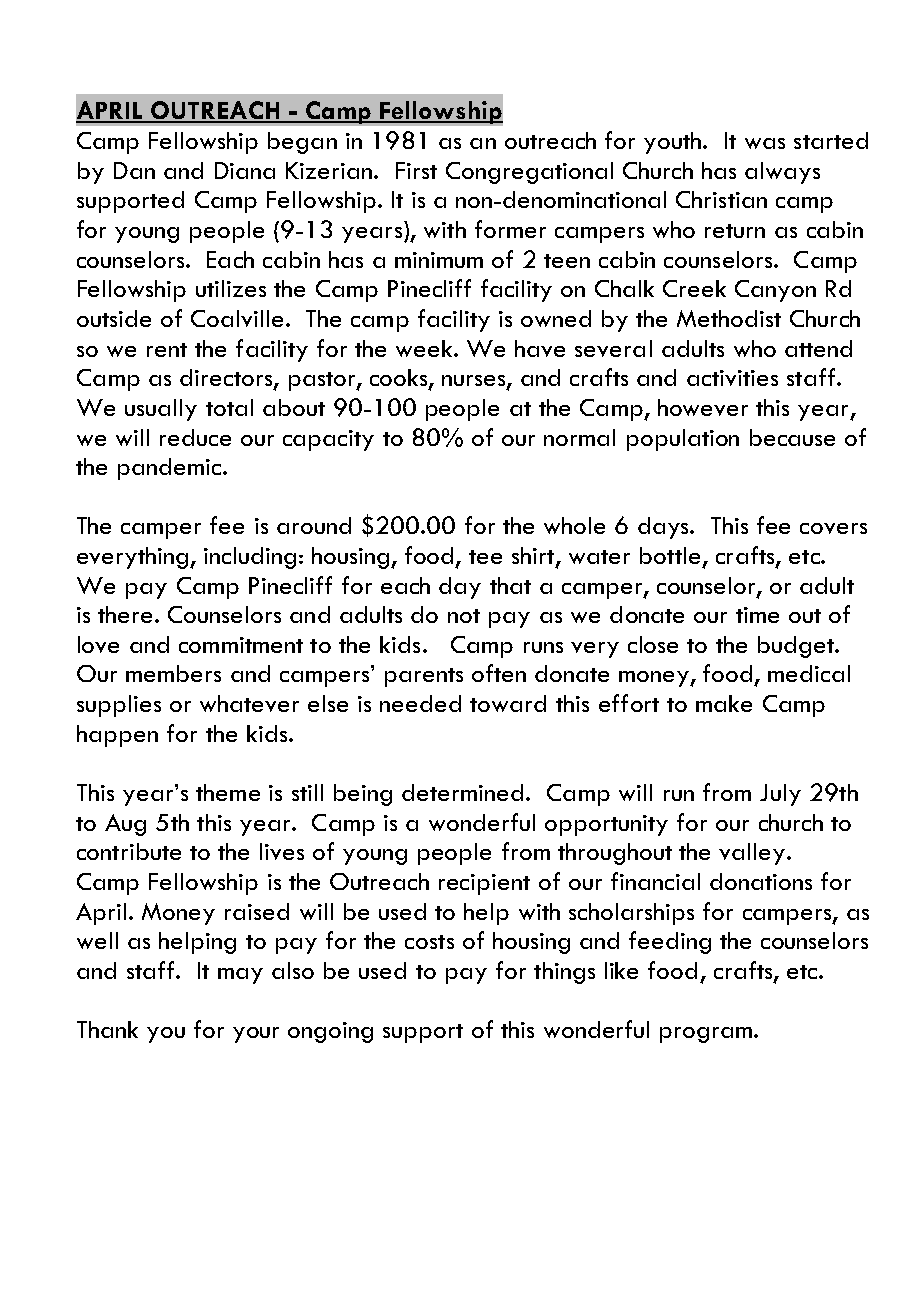 The image size is (924, 1308). What do you see at coordinates (416, 170) in the screenshot?
I see `First` at bounding box center [416, 170].
